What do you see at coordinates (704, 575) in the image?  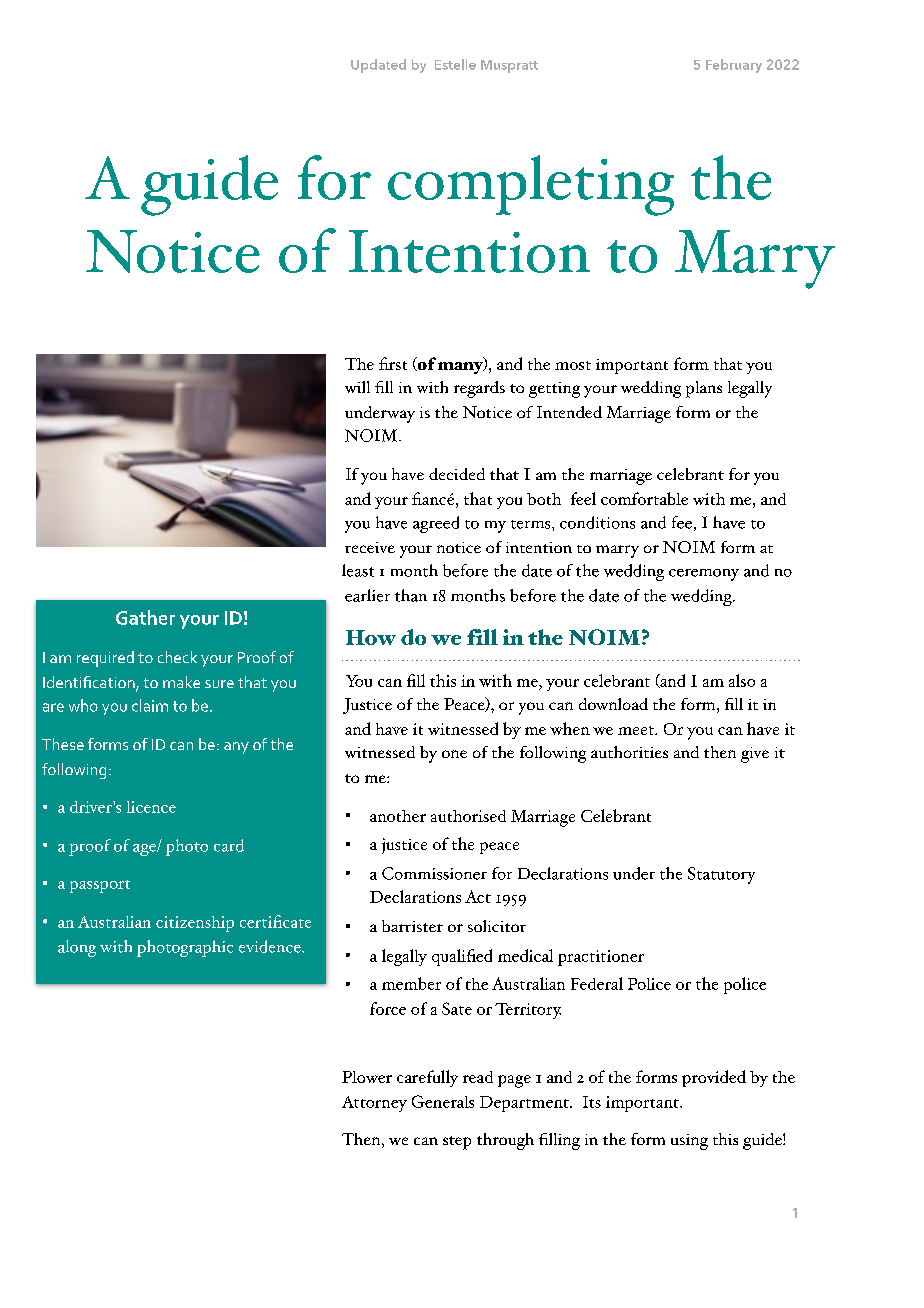 I see `ceremony` at bounding box center [704, 575].
